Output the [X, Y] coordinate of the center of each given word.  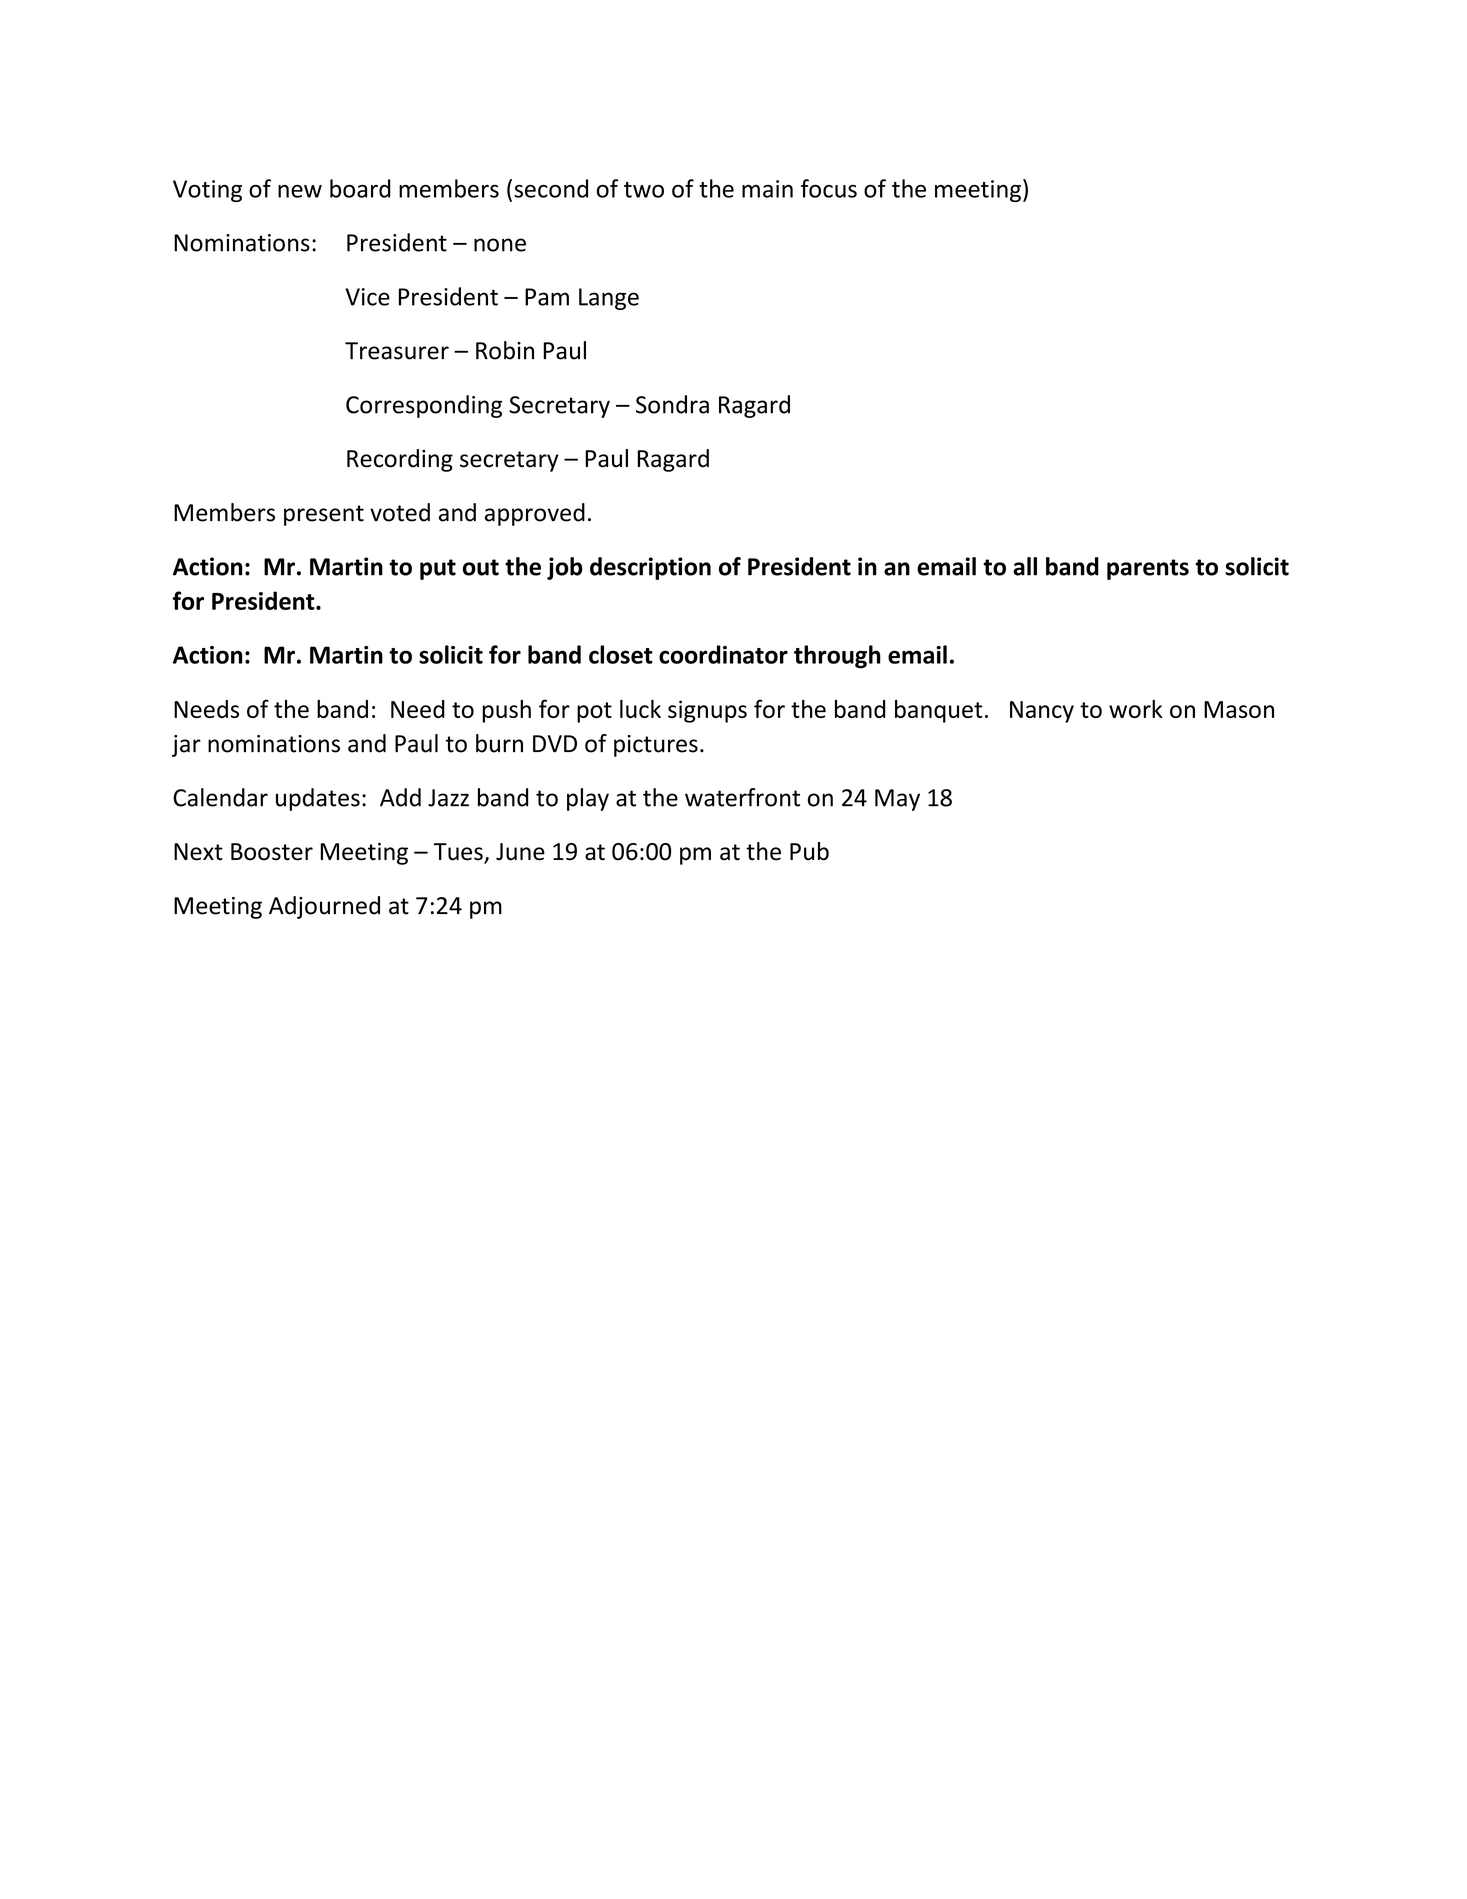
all [1025, 566]
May [897, 800]
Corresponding [424, 406]
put [438, 569]
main [767, 189]
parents [1148, 569]
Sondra [672, 404]
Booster [272, 852]
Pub [809, 851]
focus [829, 188]
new [300, 191]
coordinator [723, 654]
